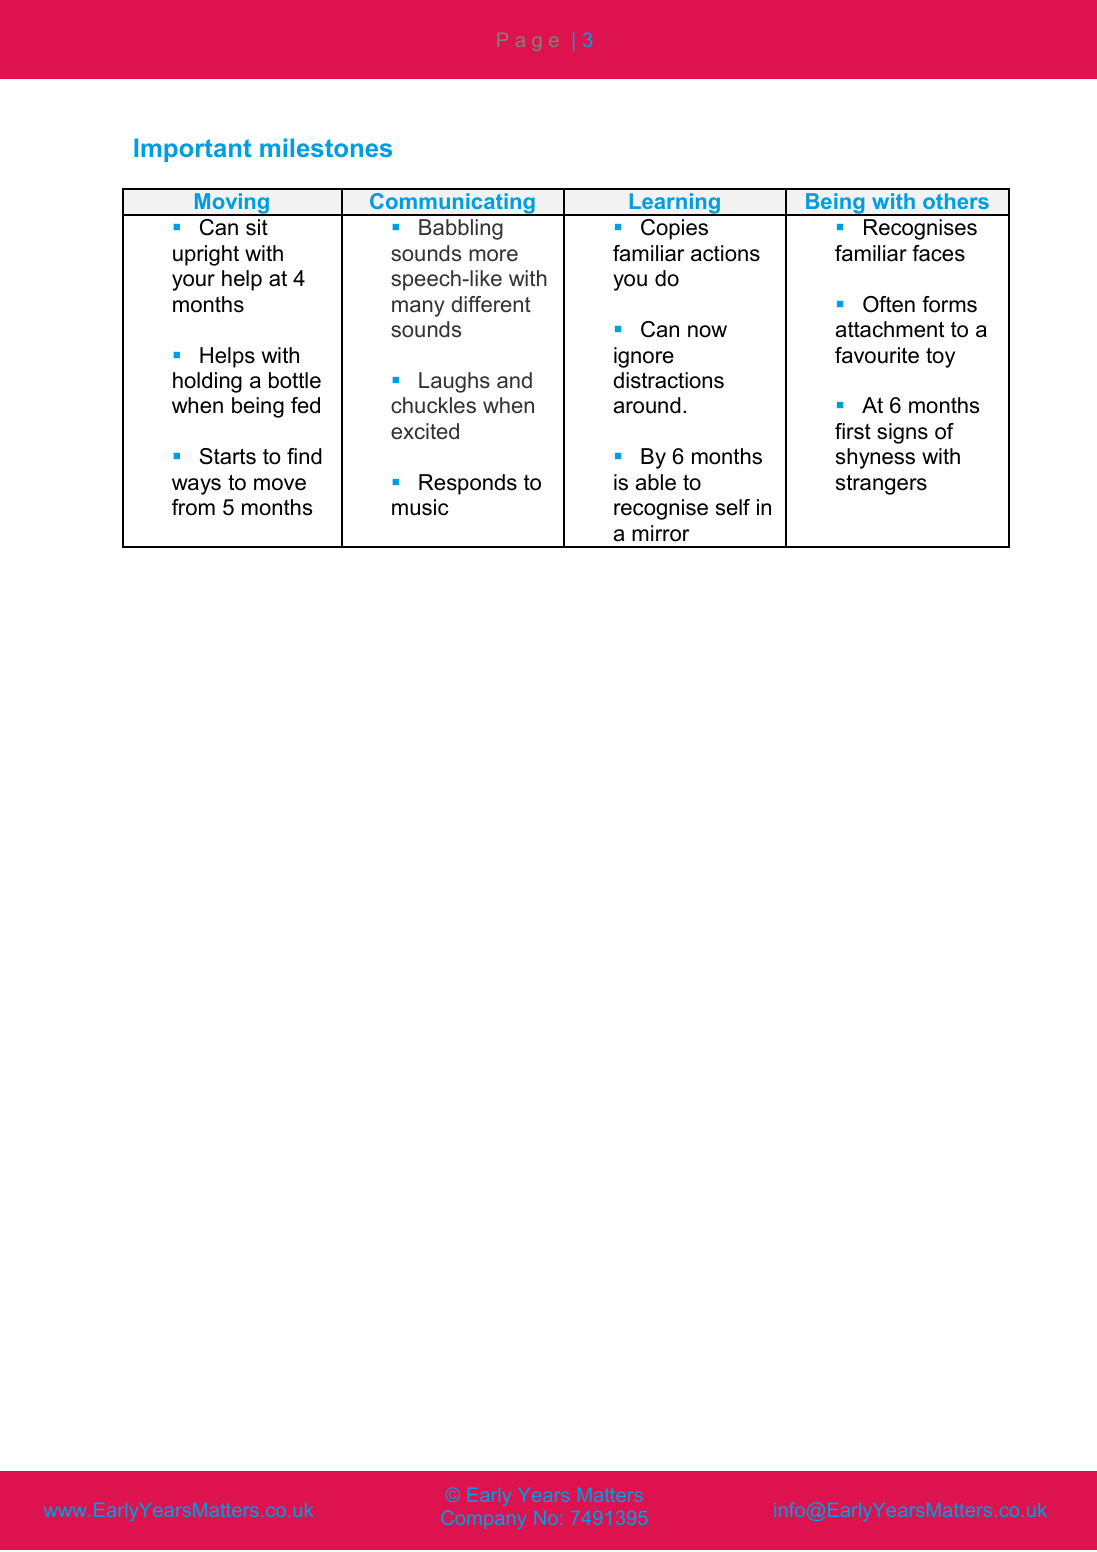 This screenshot has width=1097, height=1552. What do you see at coordinates (881, 485) in the screenshot?
I see `strangers` at bounding box center [881, 485].
